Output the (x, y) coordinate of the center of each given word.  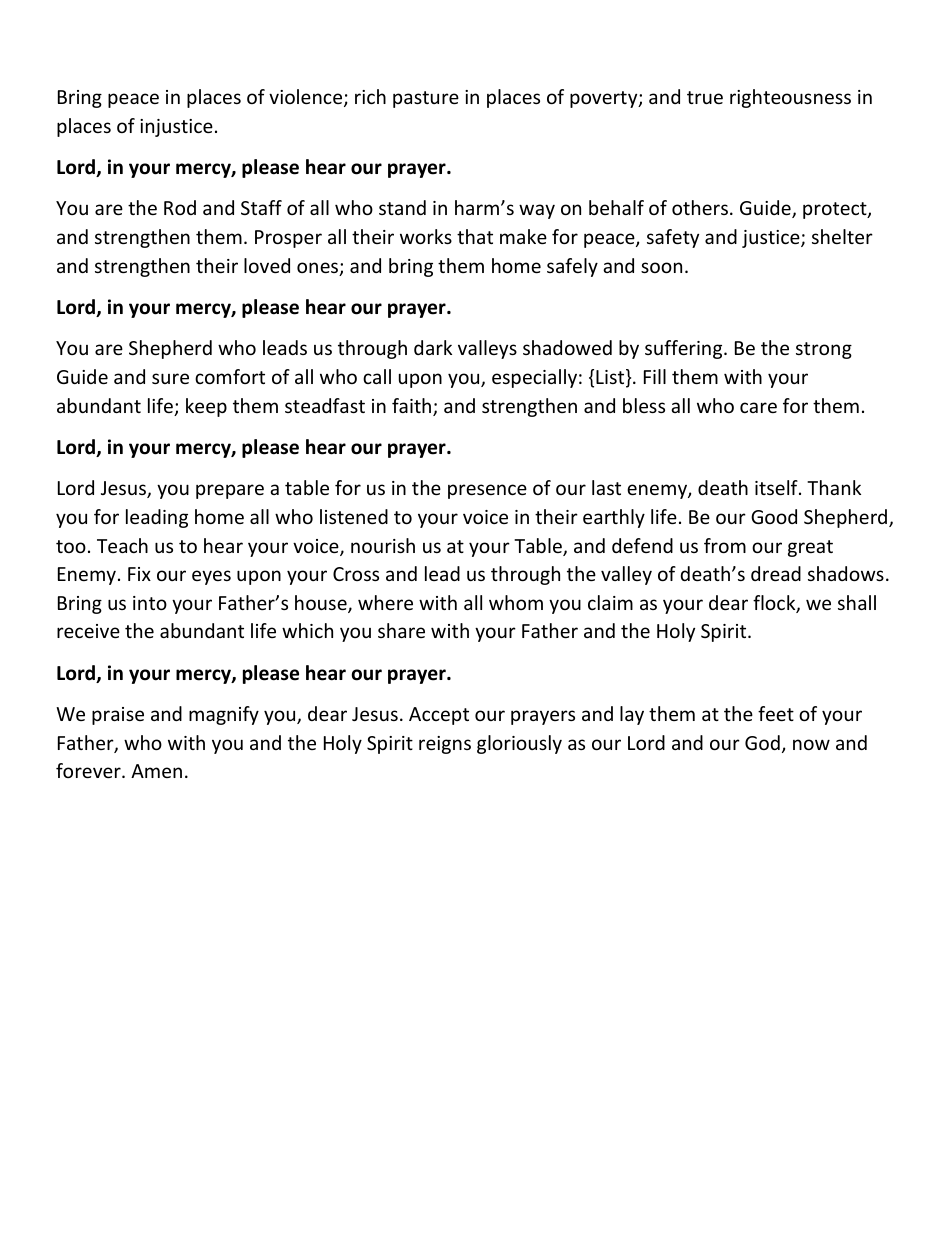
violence (307, 98)
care (758, 407)
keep (206, 407)
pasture (426, 99)
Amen (156, 771)
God (762, 742)
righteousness (790, 98)
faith (413, 407)
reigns (445, 745)
